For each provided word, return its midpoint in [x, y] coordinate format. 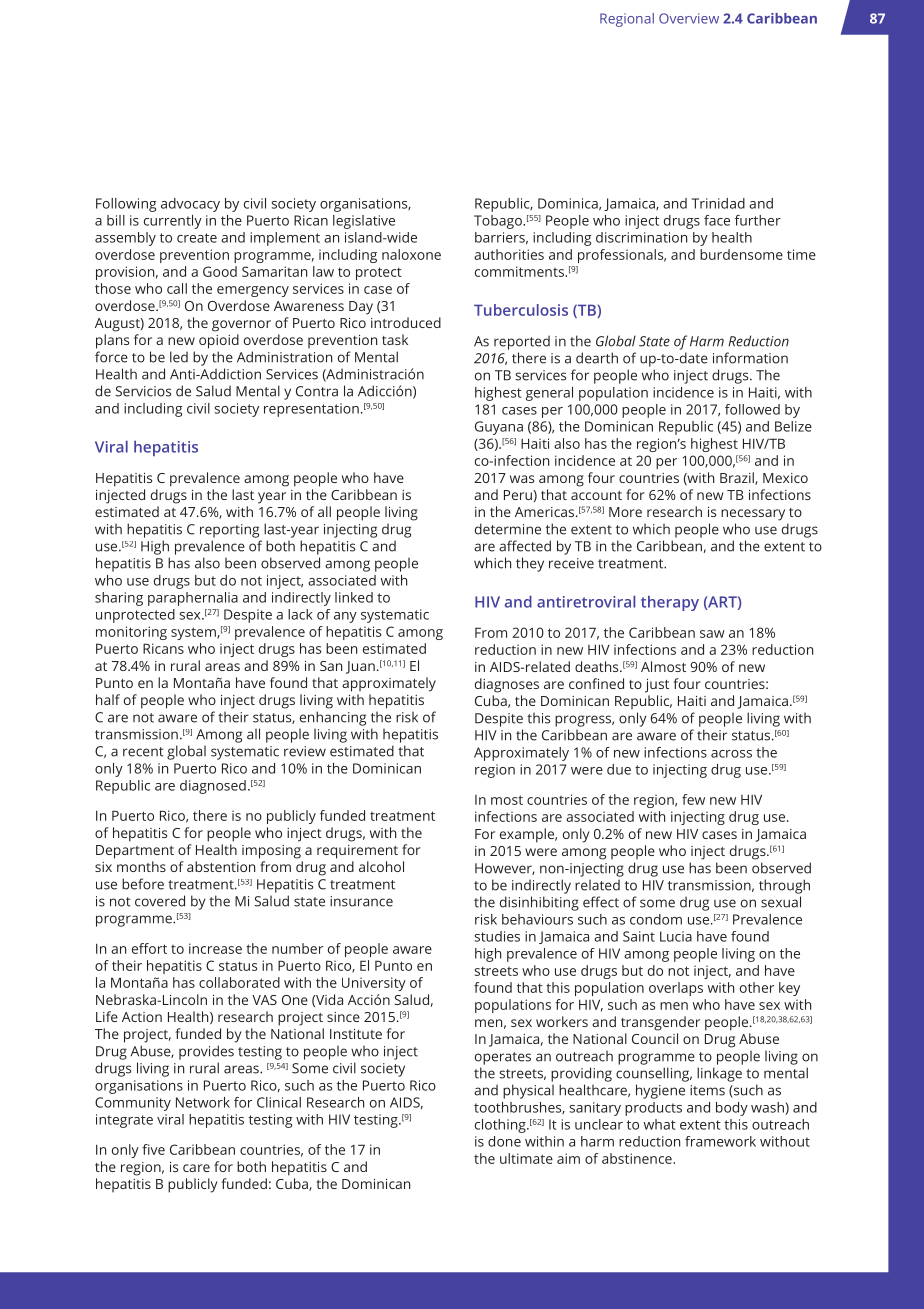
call [177, 288]
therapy [670, 603]
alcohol [381, 866]
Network [203, 1102]
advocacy [190, 205]
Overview [689, 18]
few [693, 799]
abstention [221, 866]
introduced [406, 322]
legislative [364, 222]
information [750, 358]
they [530, 564]
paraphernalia [193, 599]
